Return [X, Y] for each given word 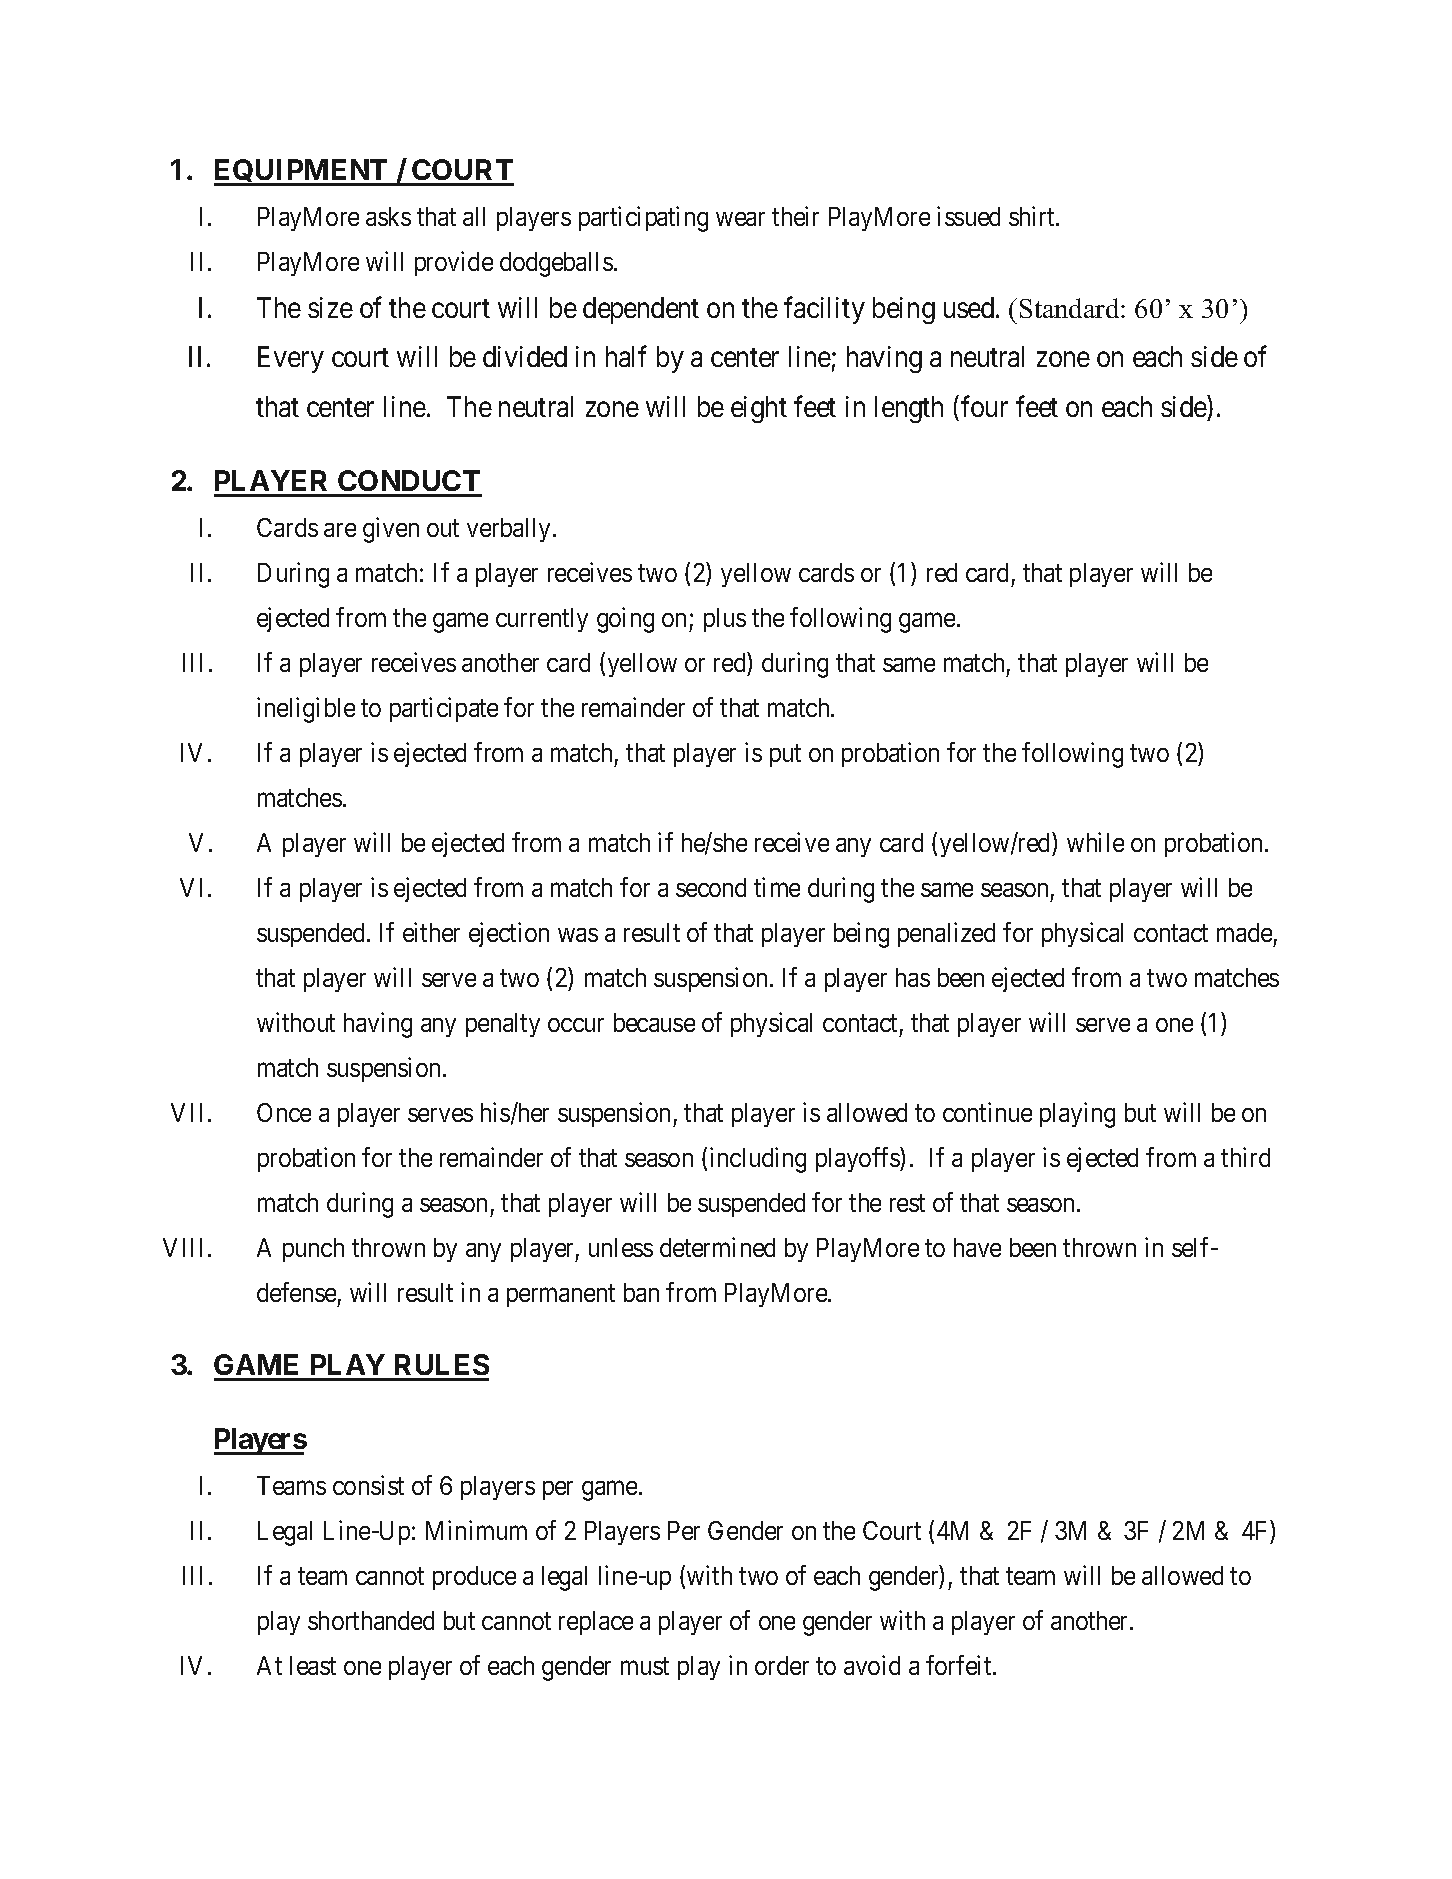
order [782, 1665]
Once [284, 1112]
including [758, 1160]
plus [725, 620]
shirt [1033, 216]
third [1245, 1157]
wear [740, 219]
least [313, 1665]
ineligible [306, 710]
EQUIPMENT [302, 172]
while [1095, 842]
